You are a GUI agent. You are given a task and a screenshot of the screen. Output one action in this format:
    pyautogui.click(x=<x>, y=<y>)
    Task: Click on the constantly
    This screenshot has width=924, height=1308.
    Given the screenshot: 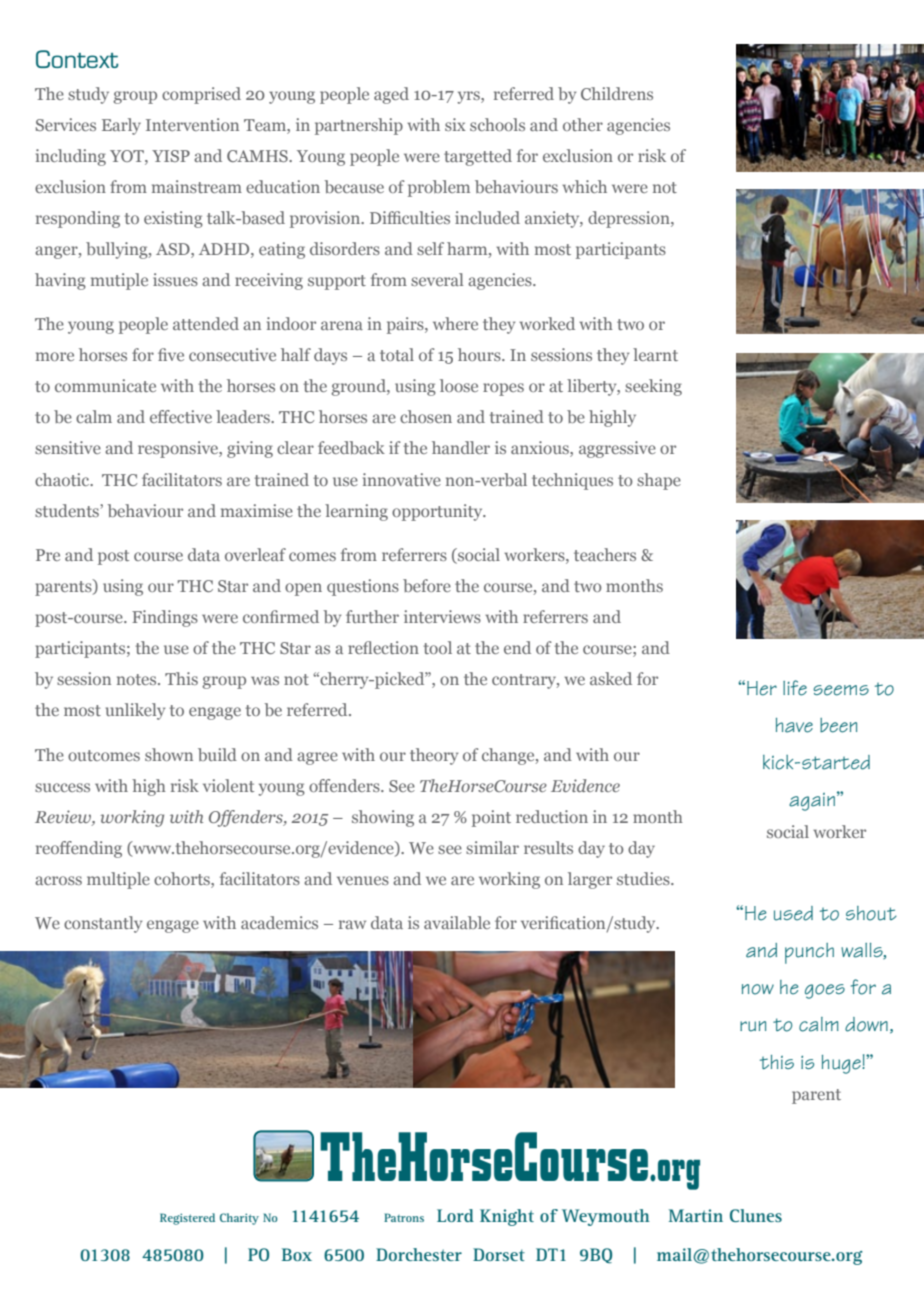 What is the action you would take?
    pyautogui.click(x=103, y=924)
